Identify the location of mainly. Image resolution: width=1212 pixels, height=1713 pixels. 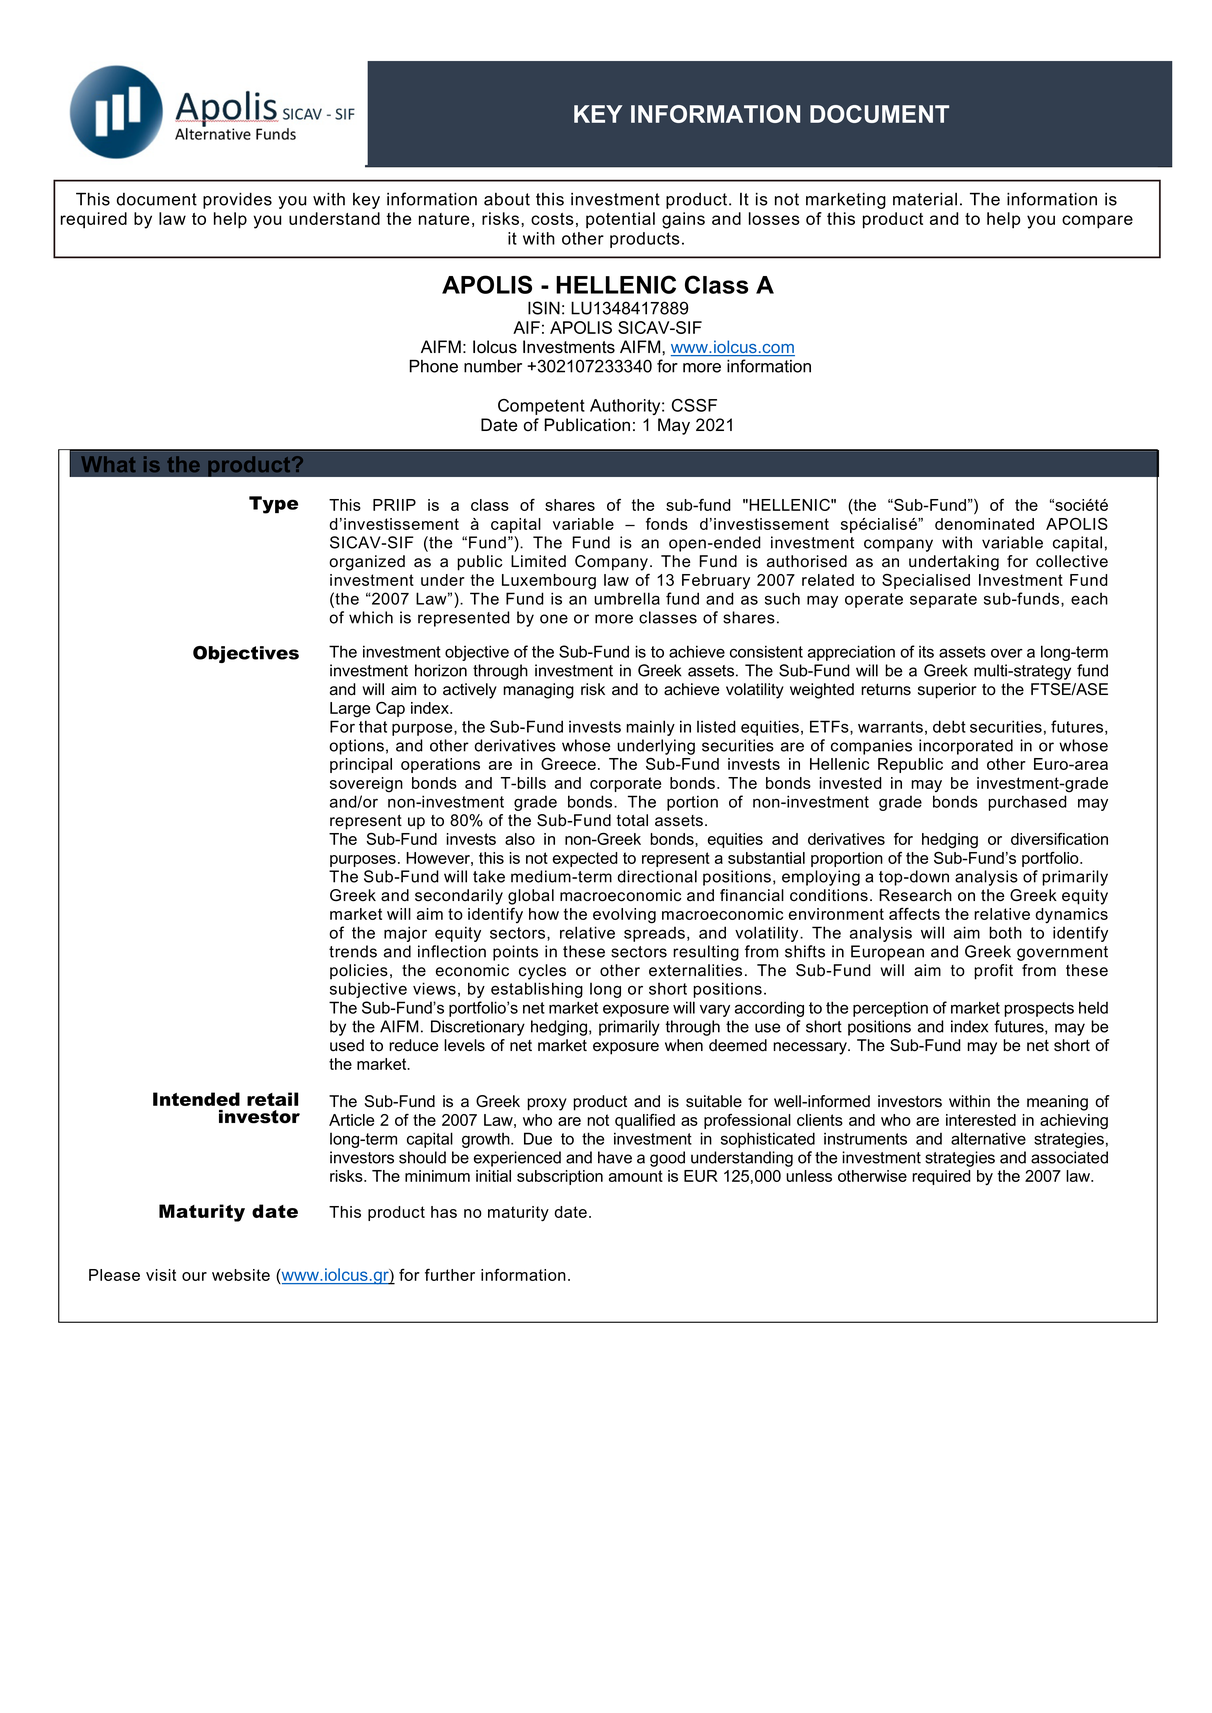
(650, 728).
